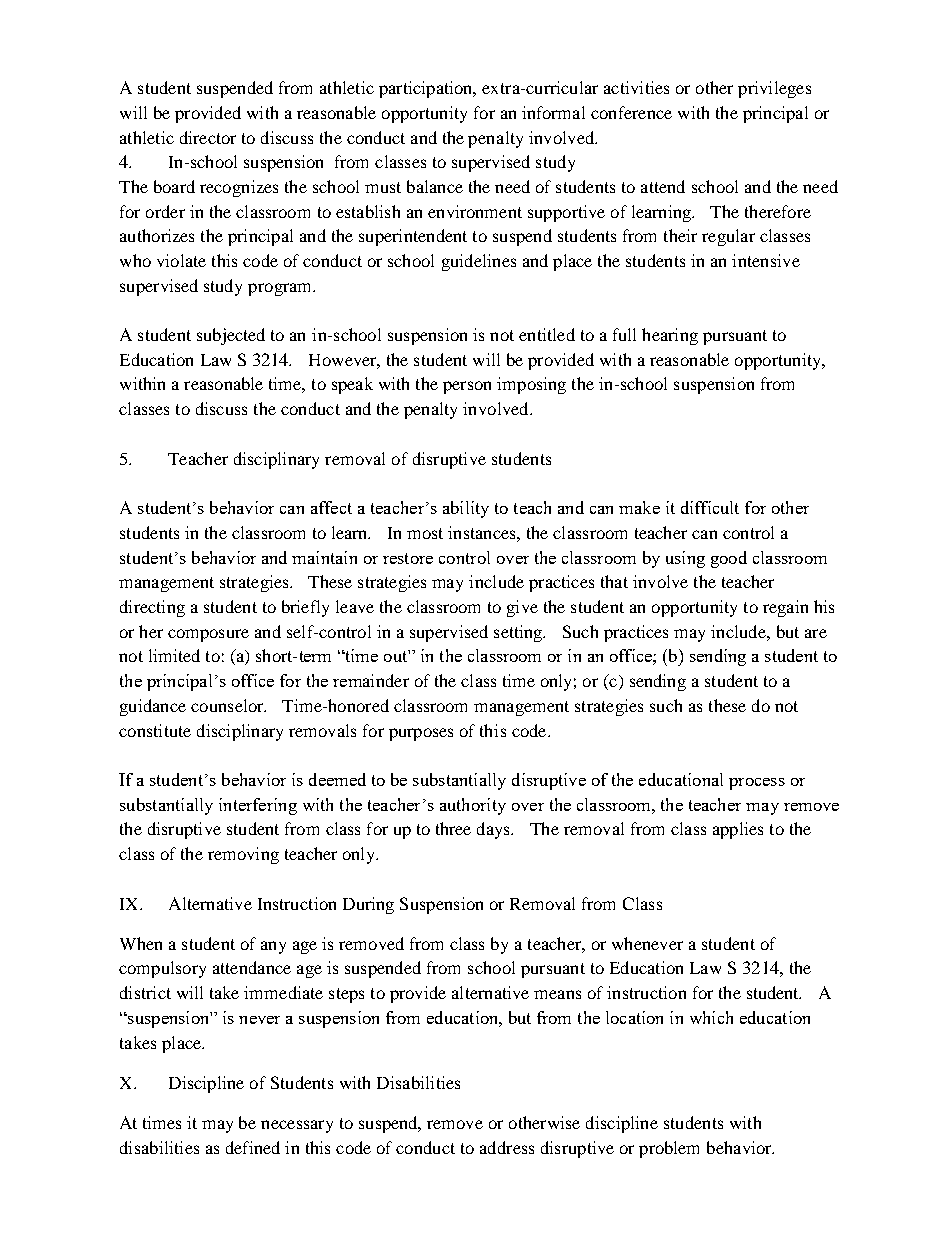 This image has width=952, height=1233. What do you see at coordinates (208, 137) in the image?
I see `director` at bounding box center [208, 137].
